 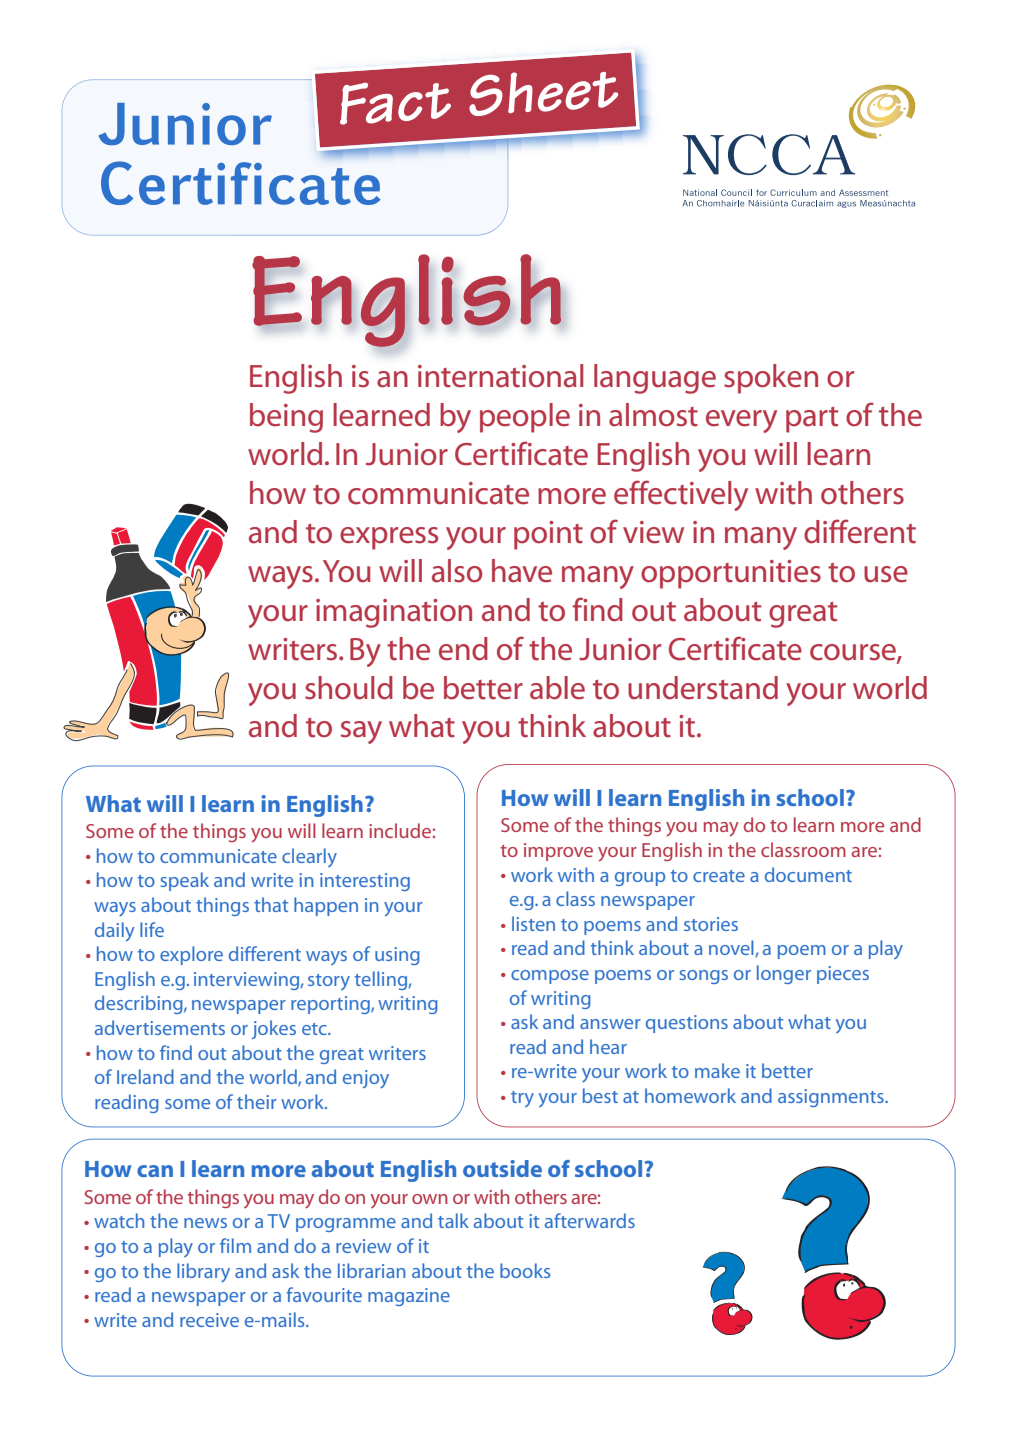 I want to click on part, so click(x=812, y=420).
